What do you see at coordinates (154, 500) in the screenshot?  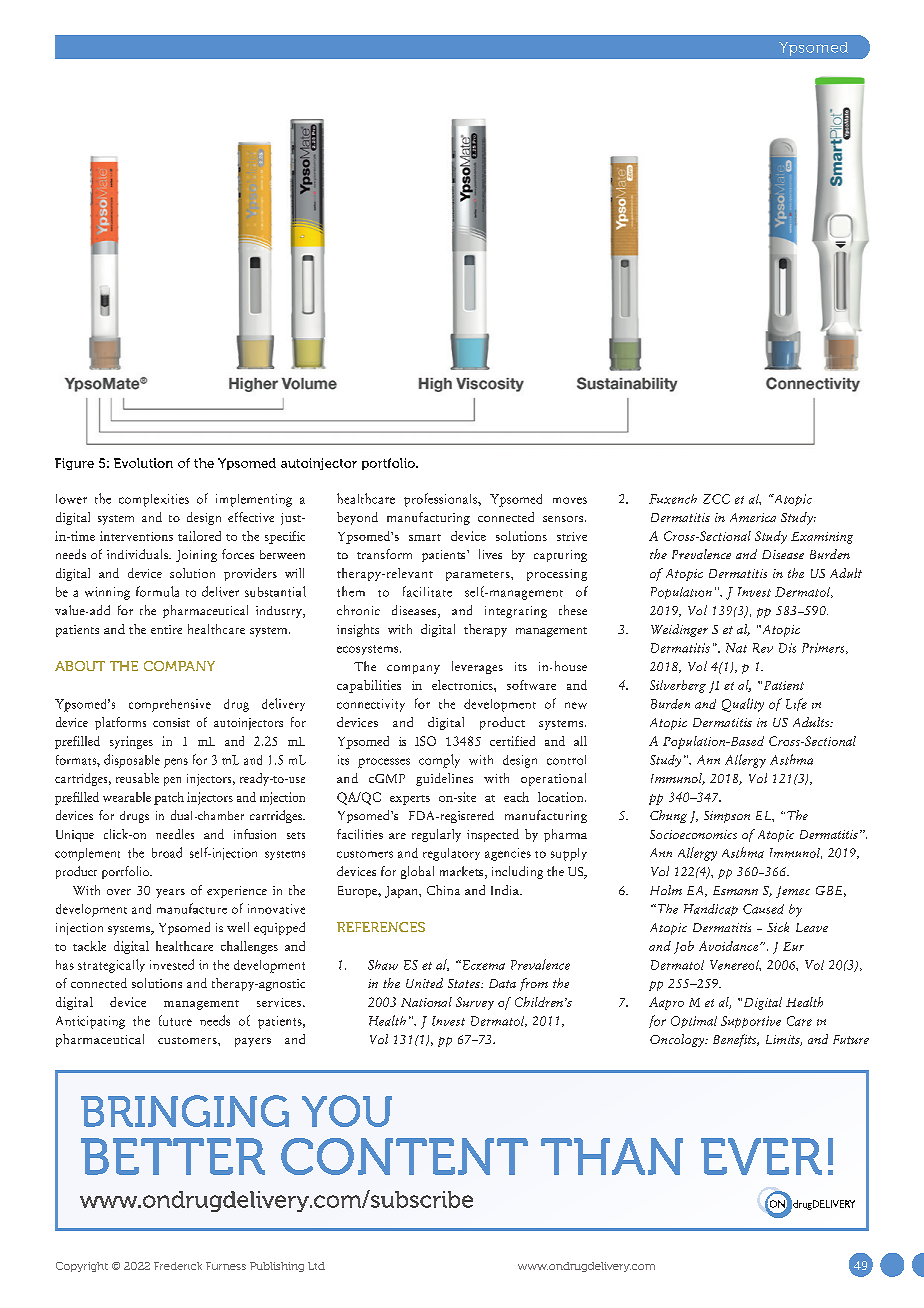 I see `complexities` at bounding box center [154, 500].
